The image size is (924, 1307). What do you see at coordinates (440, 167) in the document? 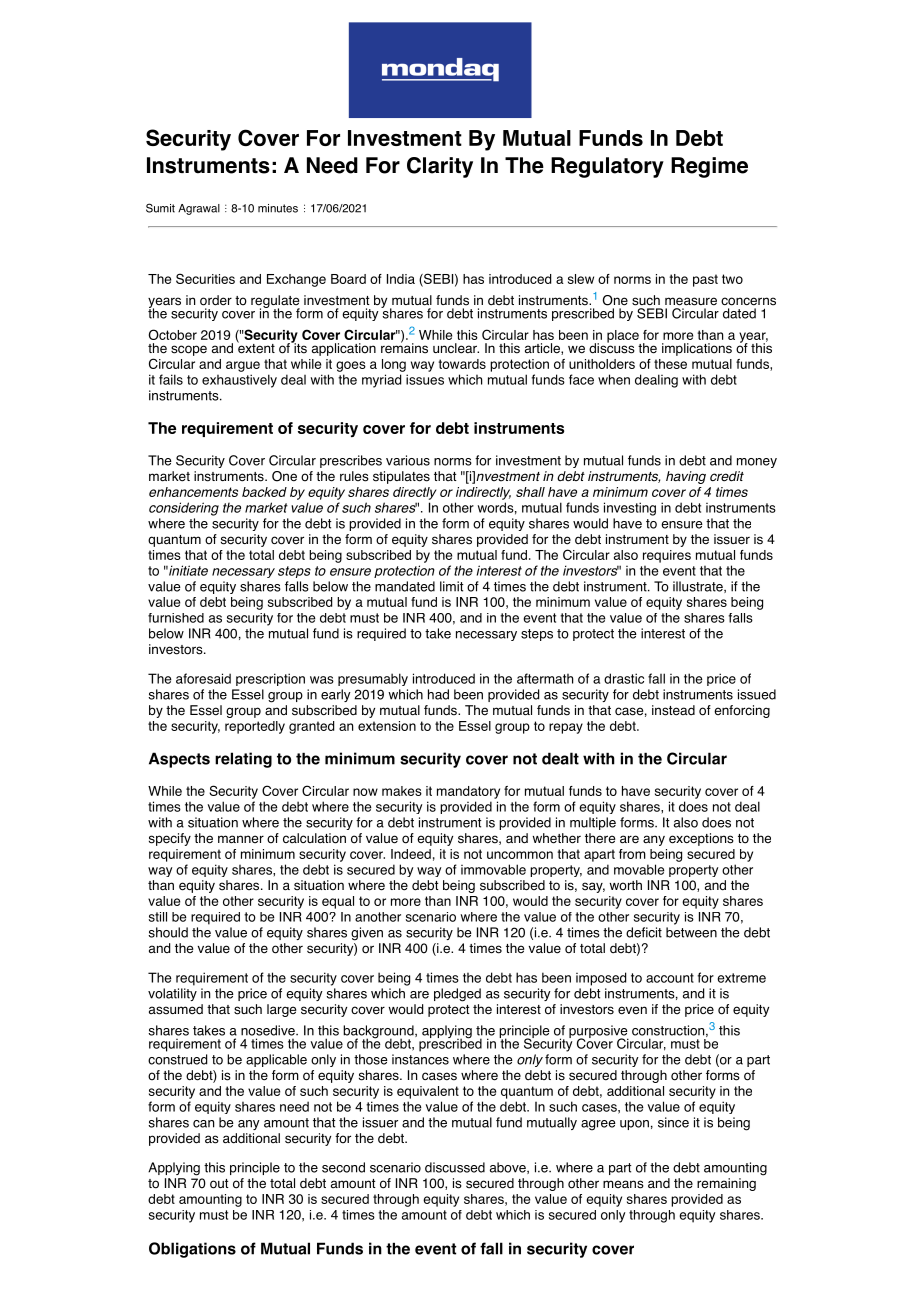
I see `Clarity` at bounding box center [440, 167].
